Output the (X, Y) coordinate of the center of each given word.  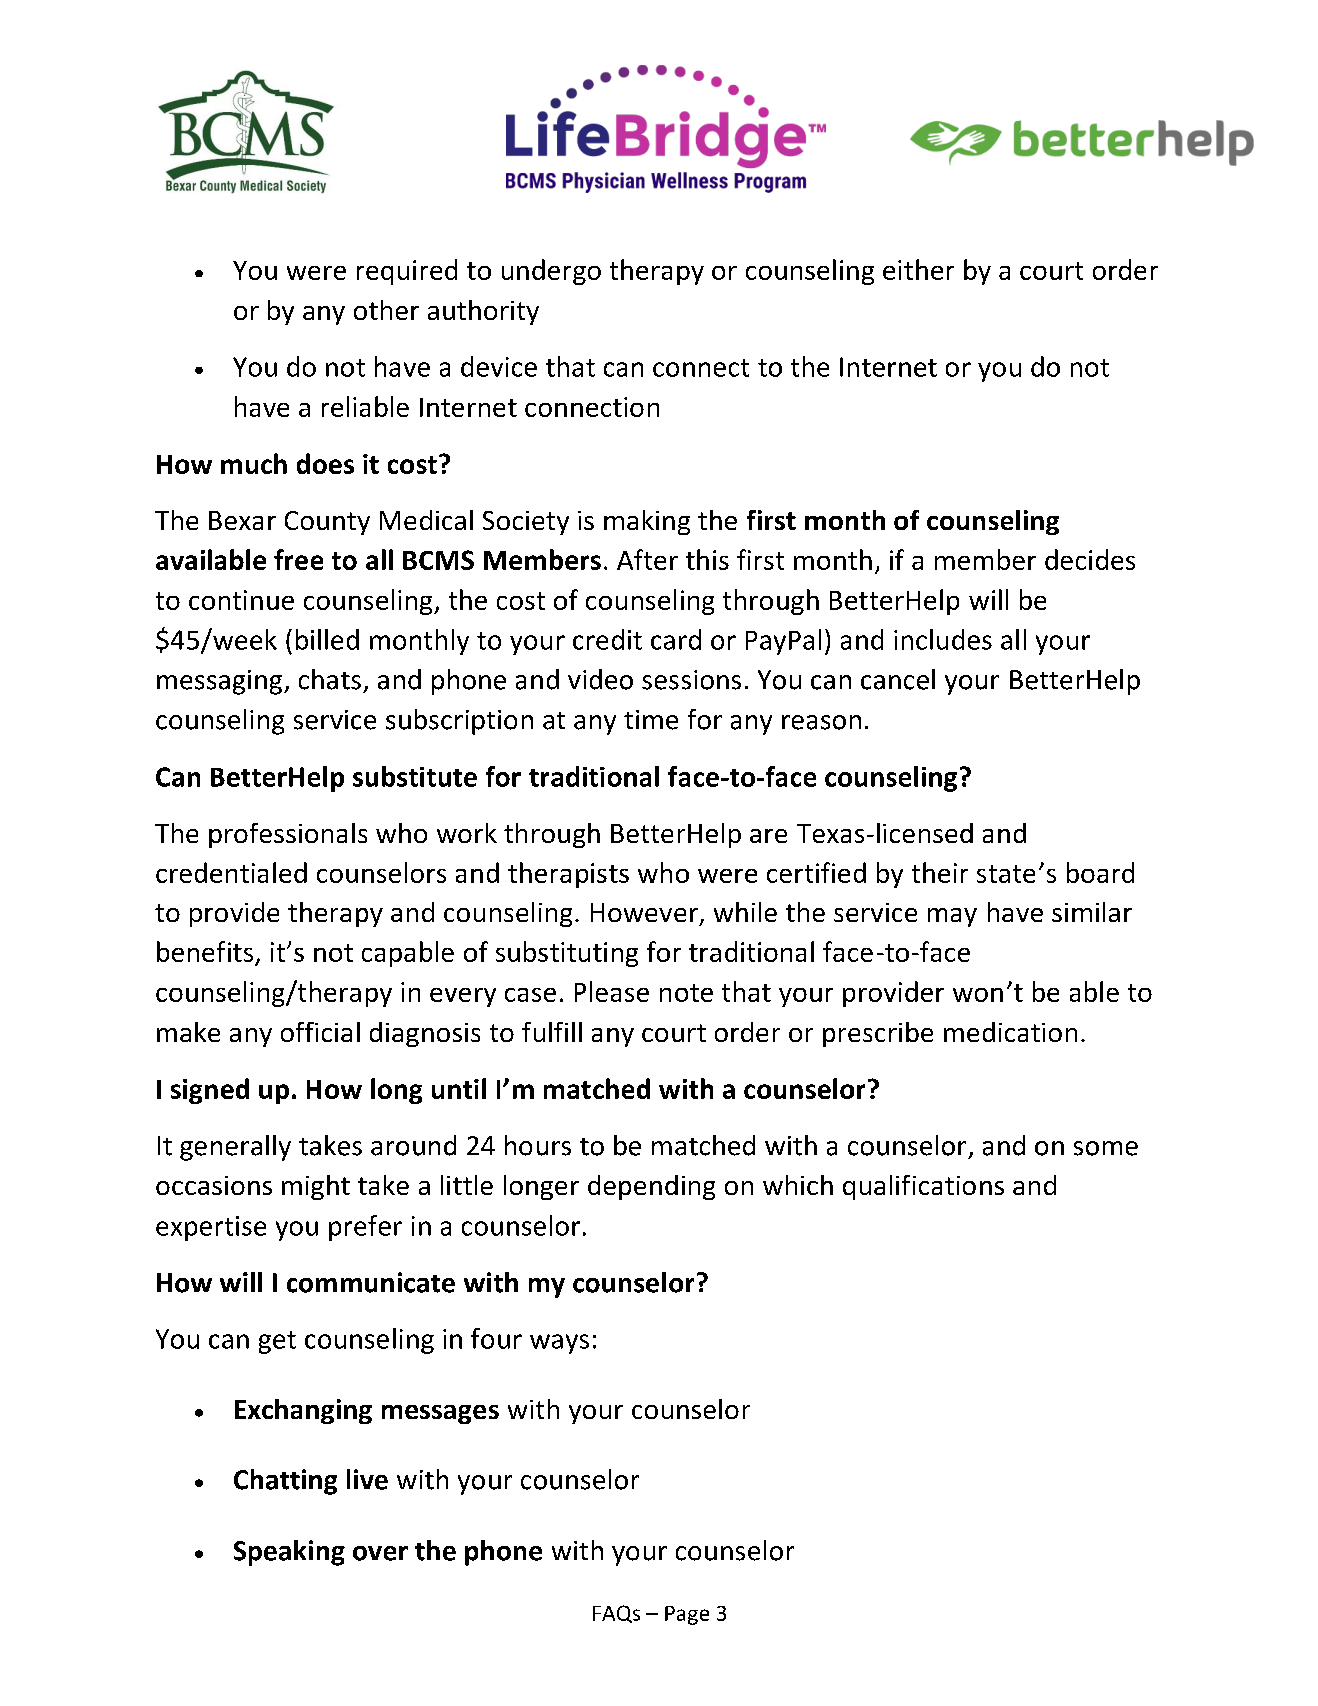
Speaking (289, 1553)
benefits (205, 951)
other (386, 310)
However (644, 912)
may (952, 917)
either (918, 269)
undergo (551, 272)
